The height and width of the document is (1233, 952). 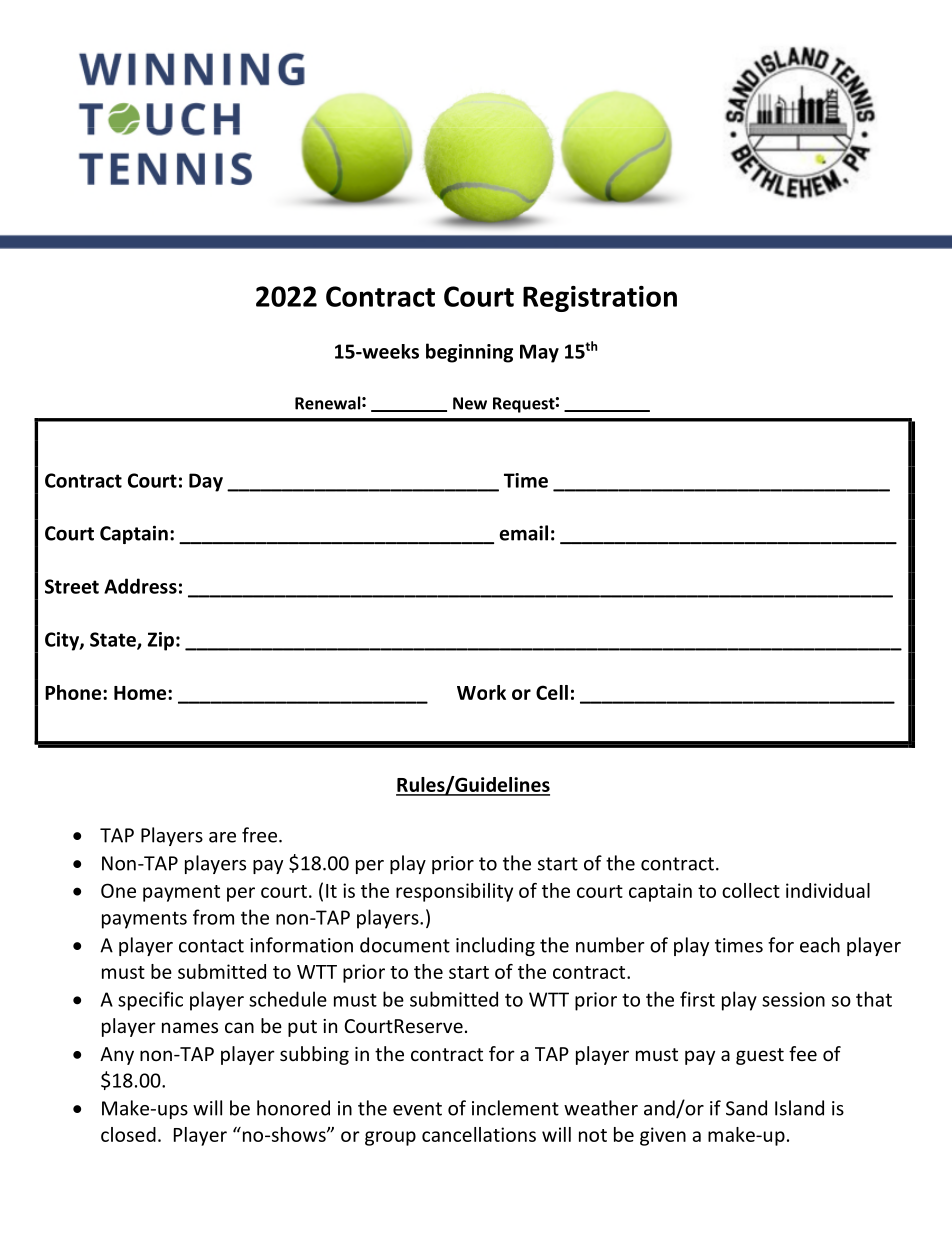 What do you see at coordinates (206, 482) in the document?
I see `Day` at bounding box center [206, 482].
